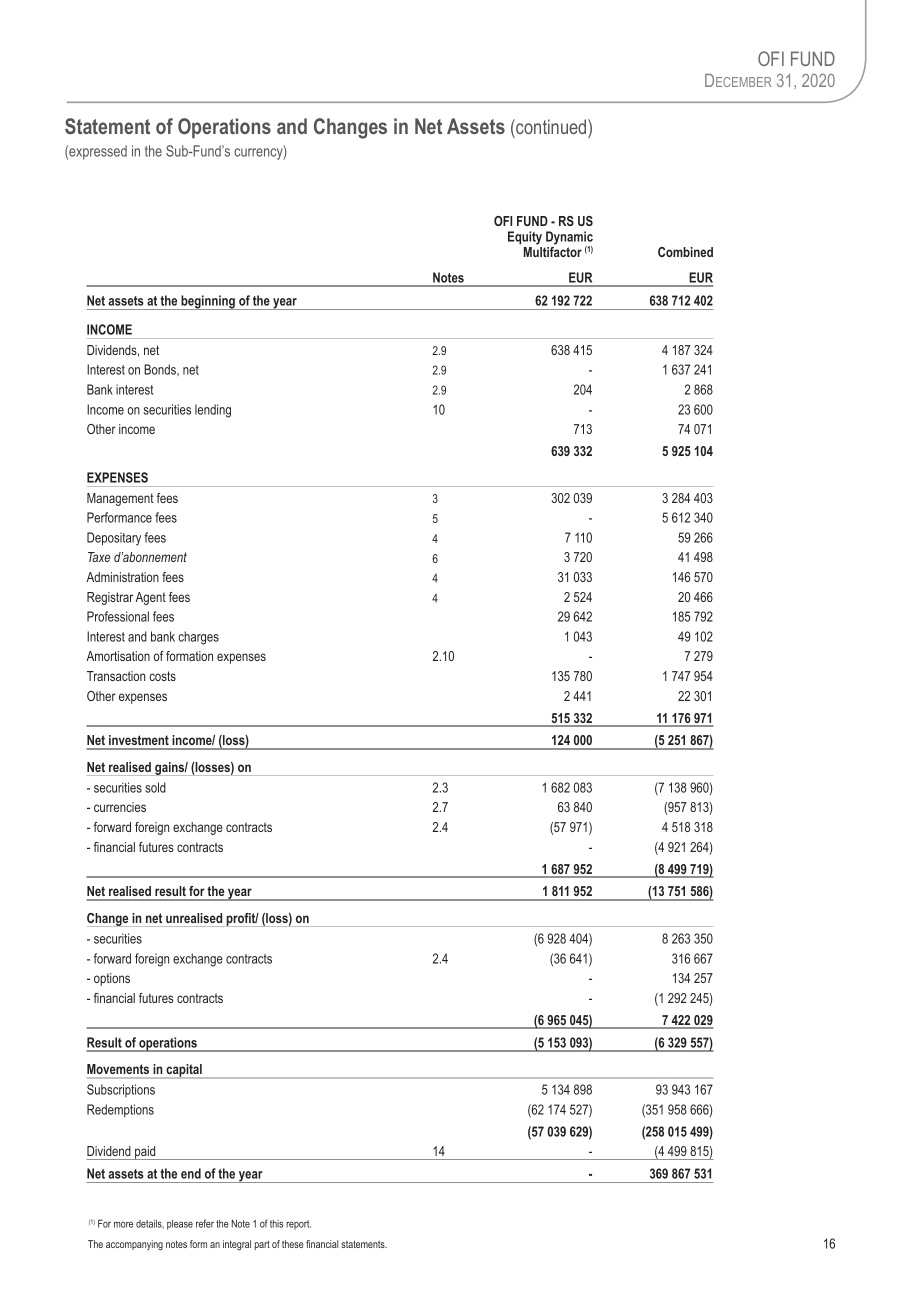 This page has height=1308, width=924. Describe the element at coordinates (293, 1244) in the page. I see `these` at that location.
